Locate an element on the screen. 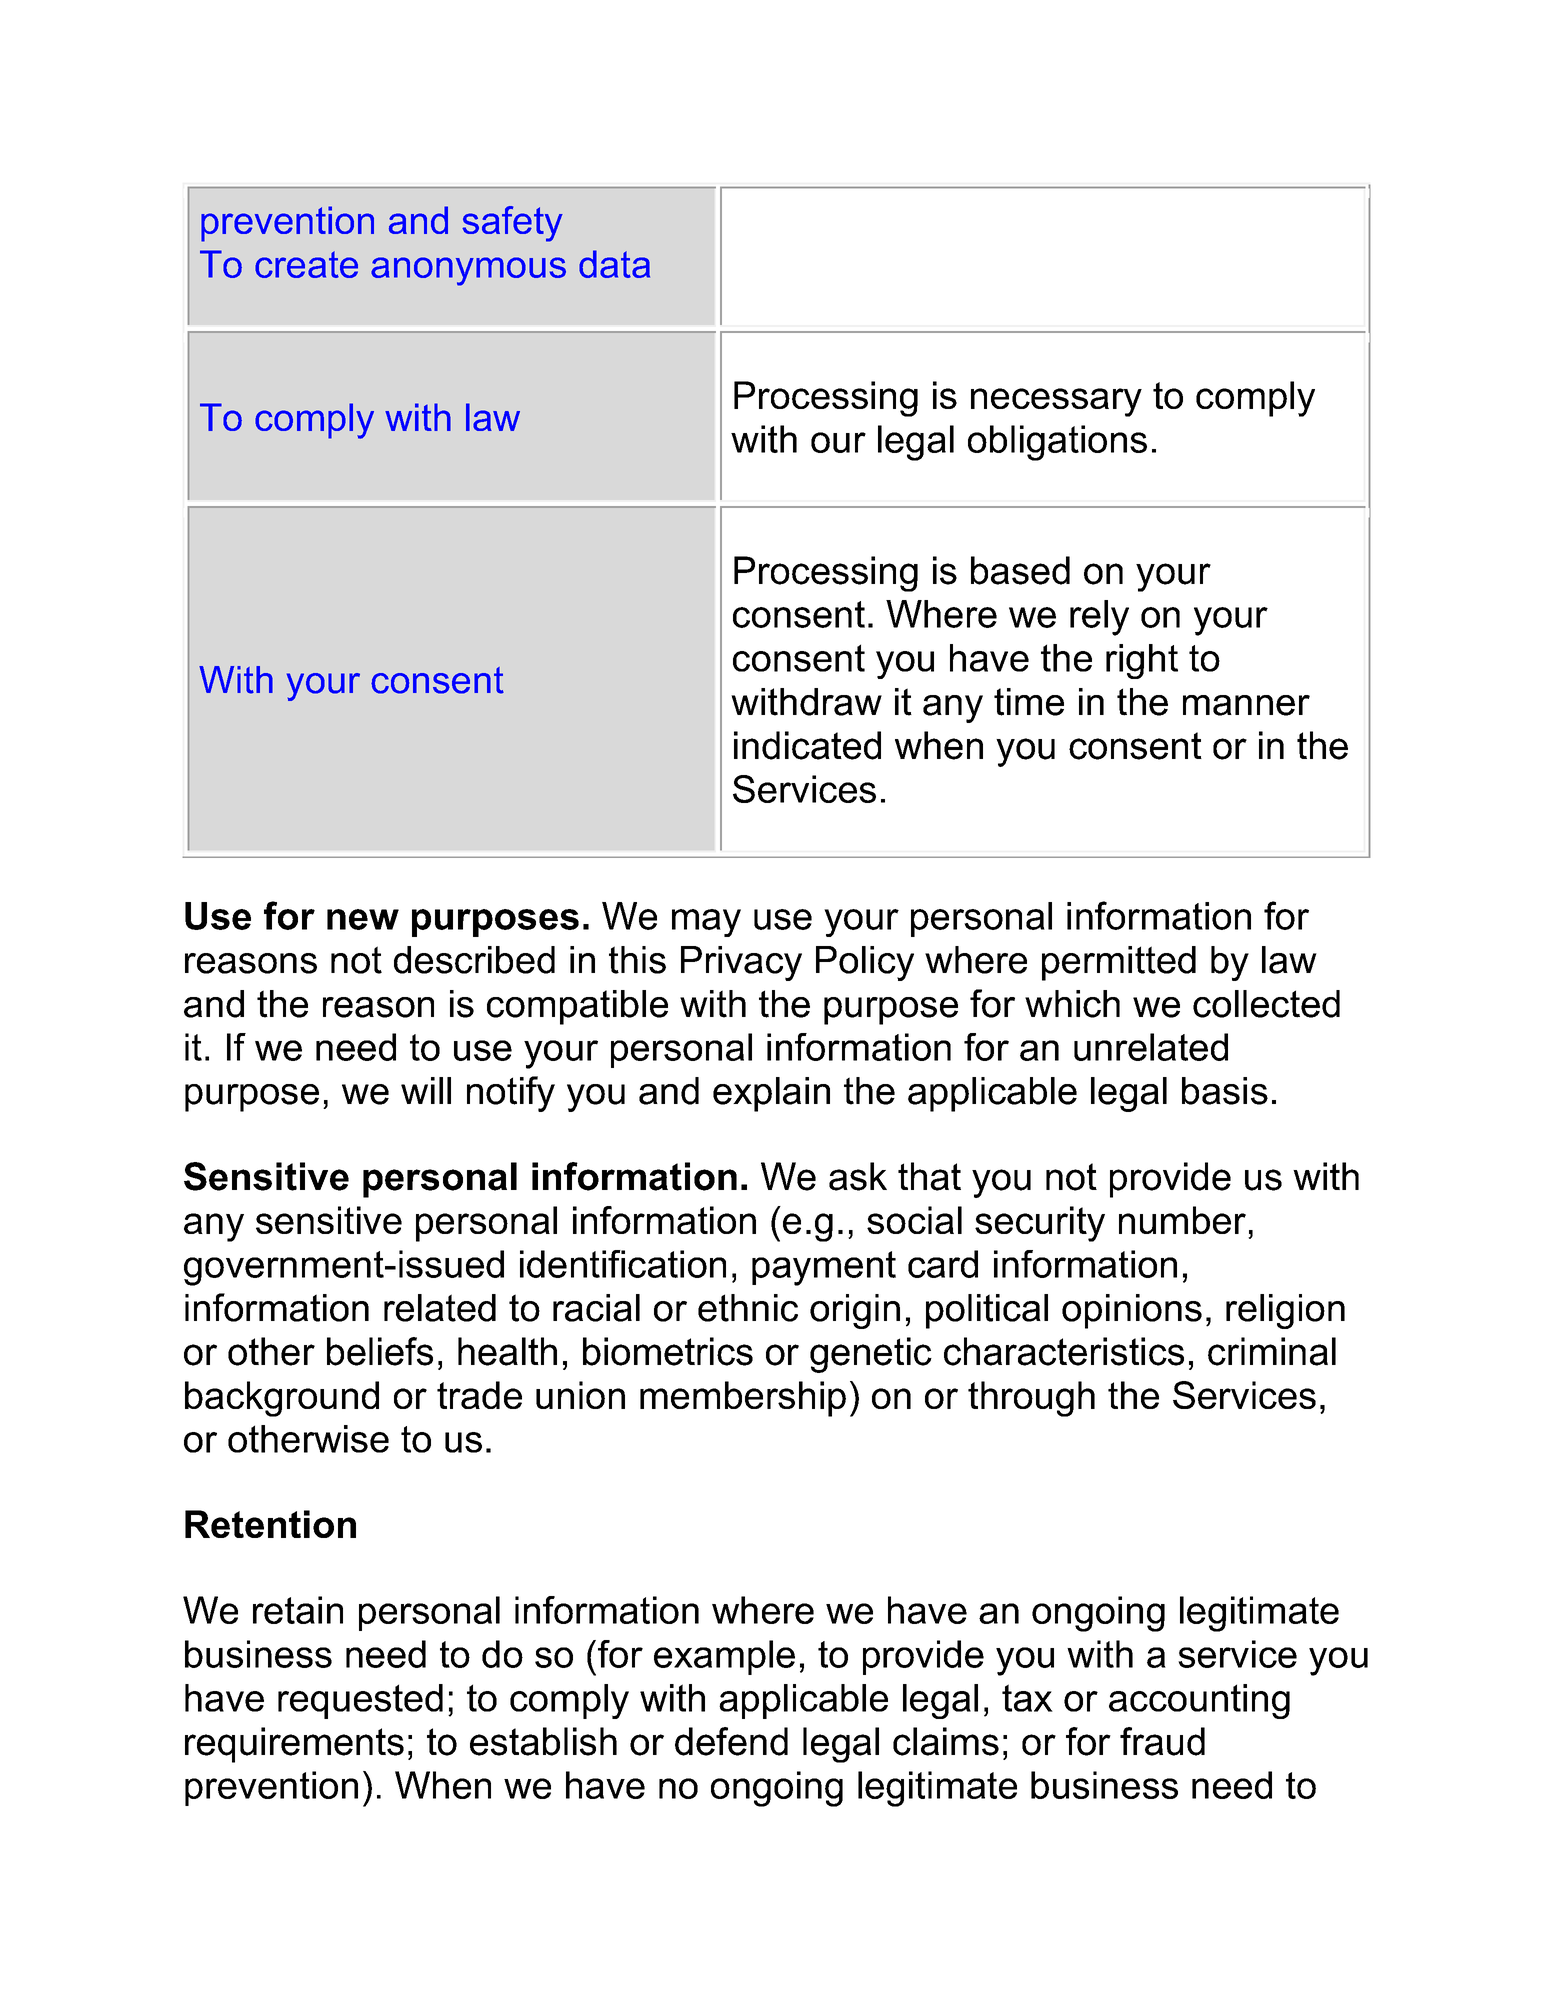  manner is located at coordinates (1246, 705).
